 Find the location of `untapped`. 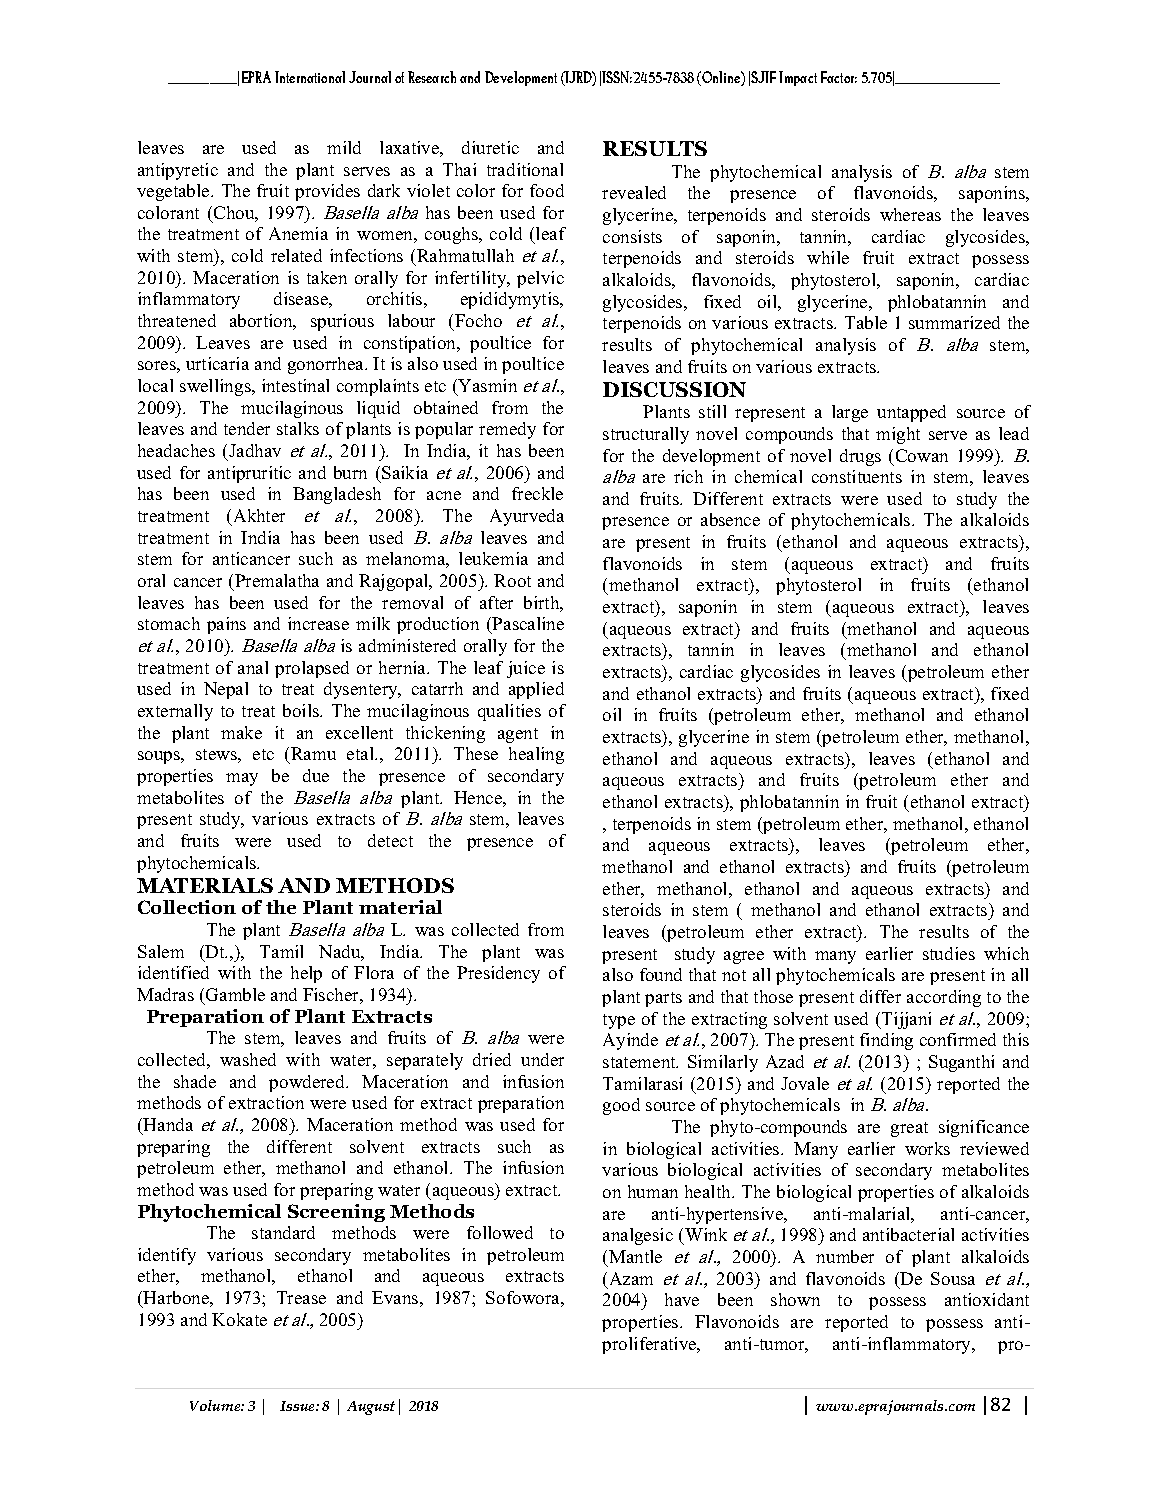

untapped is located at coordinates (911, 413).
